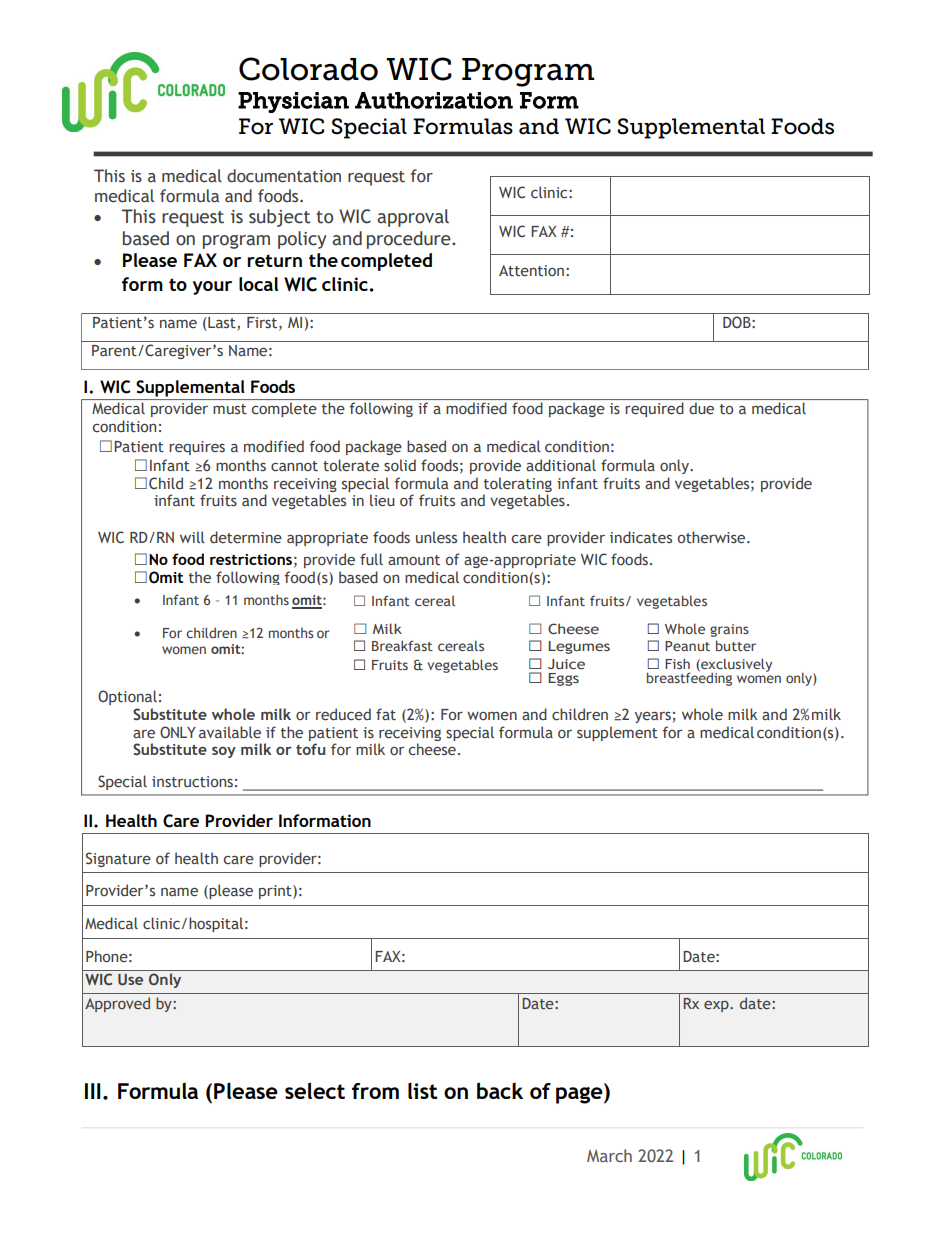 Image resolution: width=952 pixels, height=1233 pixels. Describe the element at coordinates (531, 271) in the screenshot. I see `Attention` at that location.
